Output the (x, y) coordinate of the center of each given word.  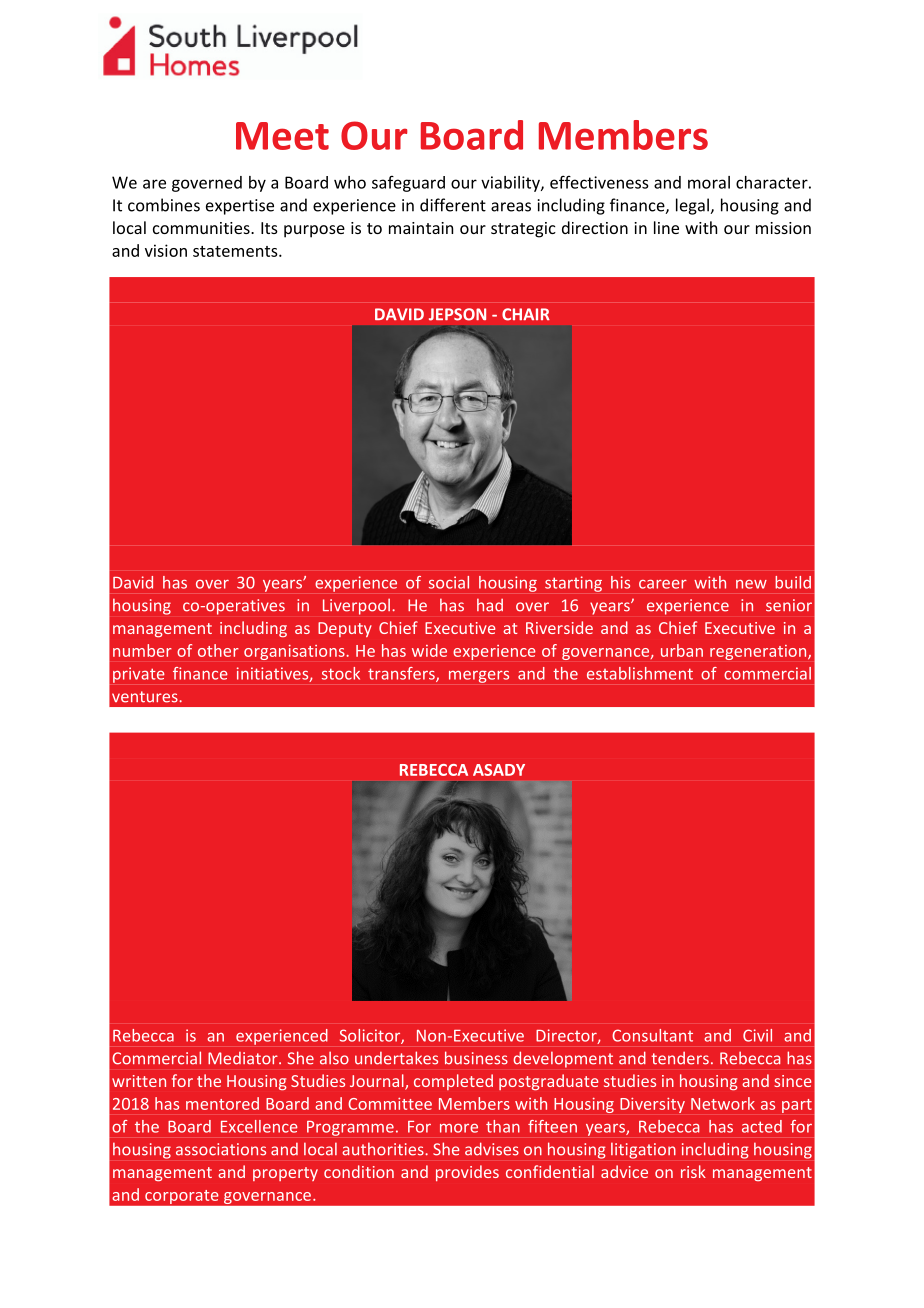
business (476, 1058)
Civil (757, 1035)
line (666, 227)
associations (221, 1149)
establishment (640, 673)
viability (511, 184)
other (218, 650)
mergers (479, 677)
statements (236, 251)
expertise (240, 207)
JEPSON (457, 314)
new (751, 584)
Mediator (244, 1058)
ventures (146, 697)
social (449, 582)
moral (709, 182)
